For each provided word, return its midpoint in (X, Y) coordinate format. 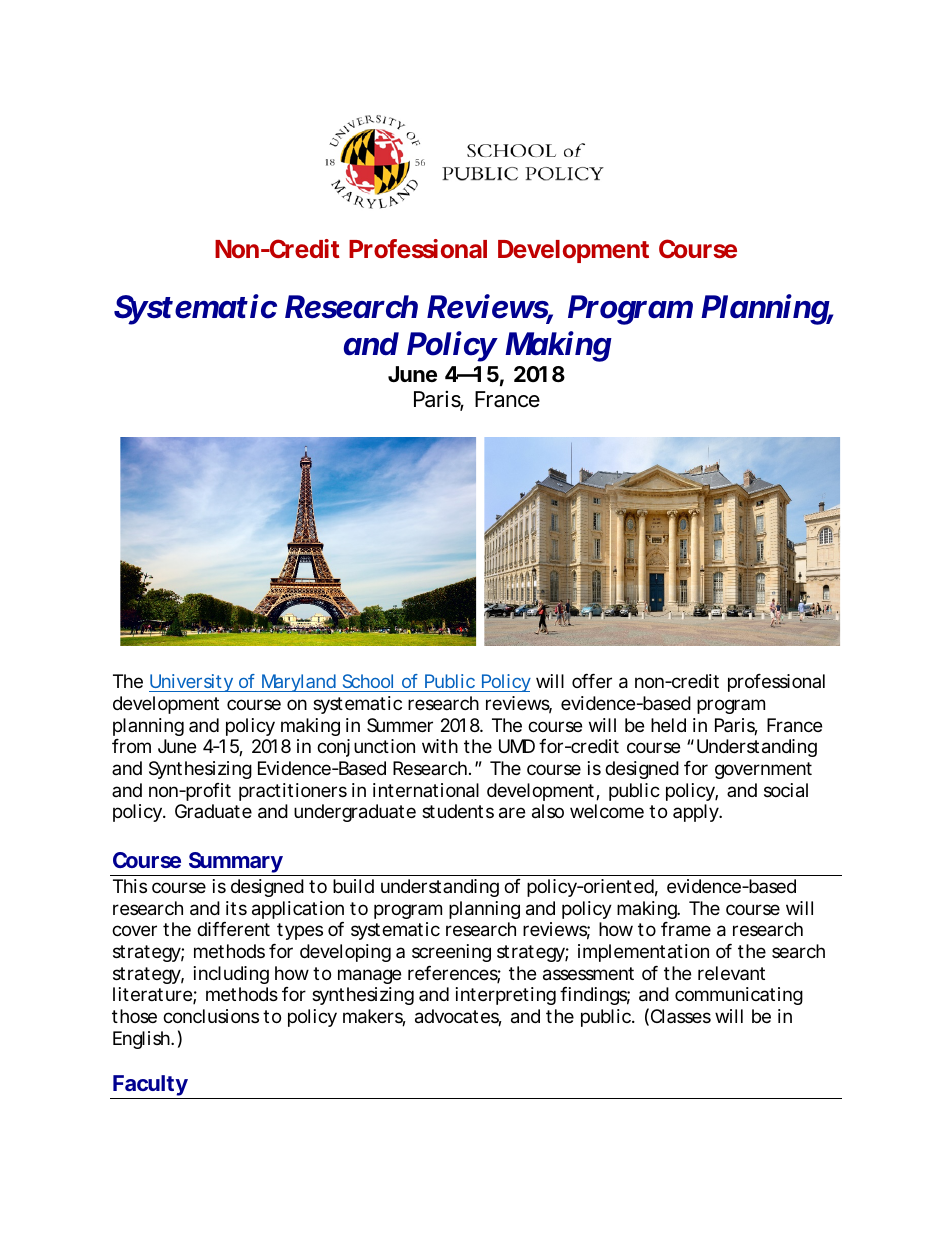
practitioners (293, 792)
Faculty (150, 1087)
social (786, 790)
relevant (731, 973)
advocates (458, 1017)
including (231, 975)
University (192, 683)
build (353, 886)
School (368, 681)
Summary (235, 864)
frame (686, 929)
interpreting (506, 996)
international (426, 790)
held (668, 725)
